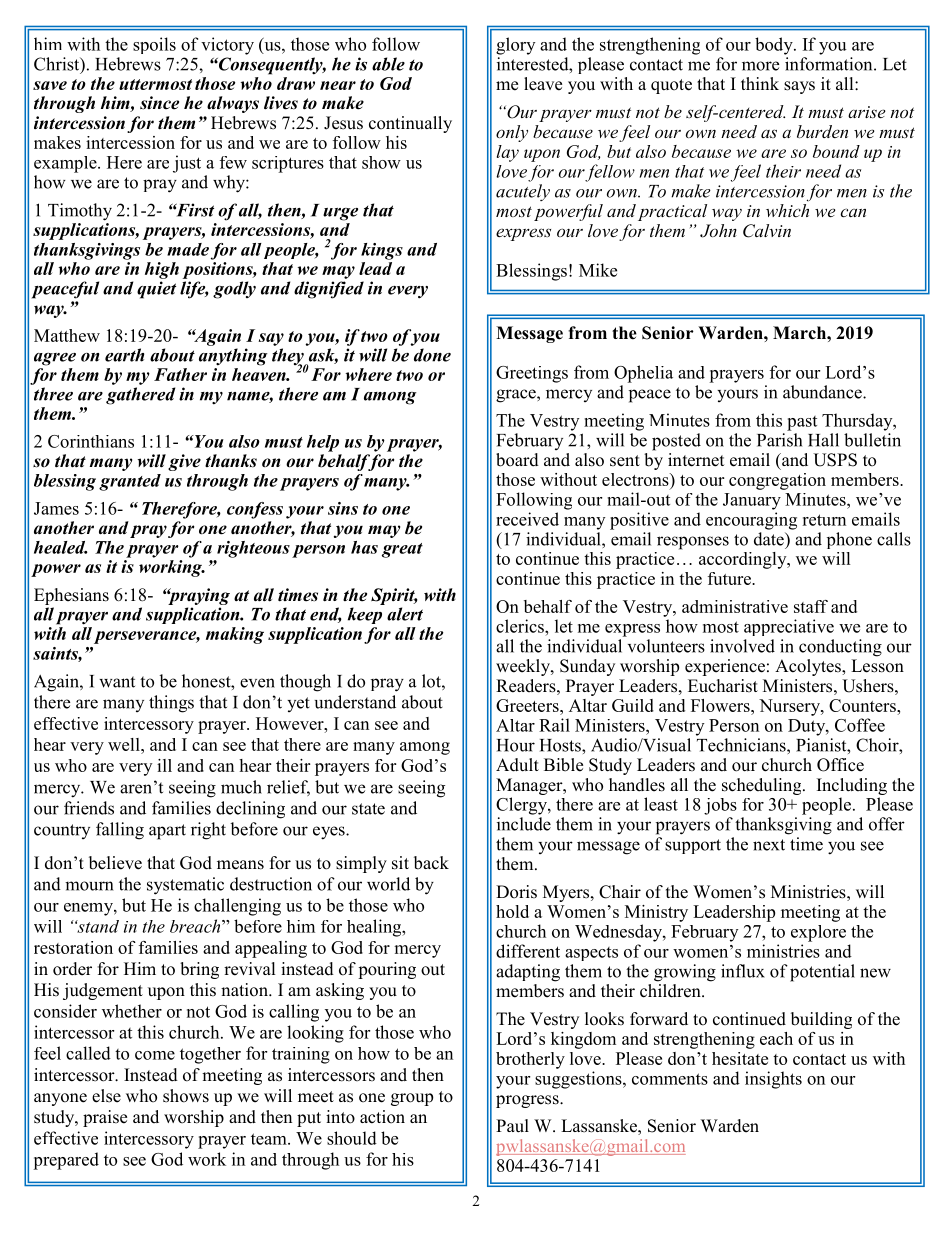 The image size is (952, 1233). Describe the element at coordinates (515, 46) in the image. I see `glory` at that location.
